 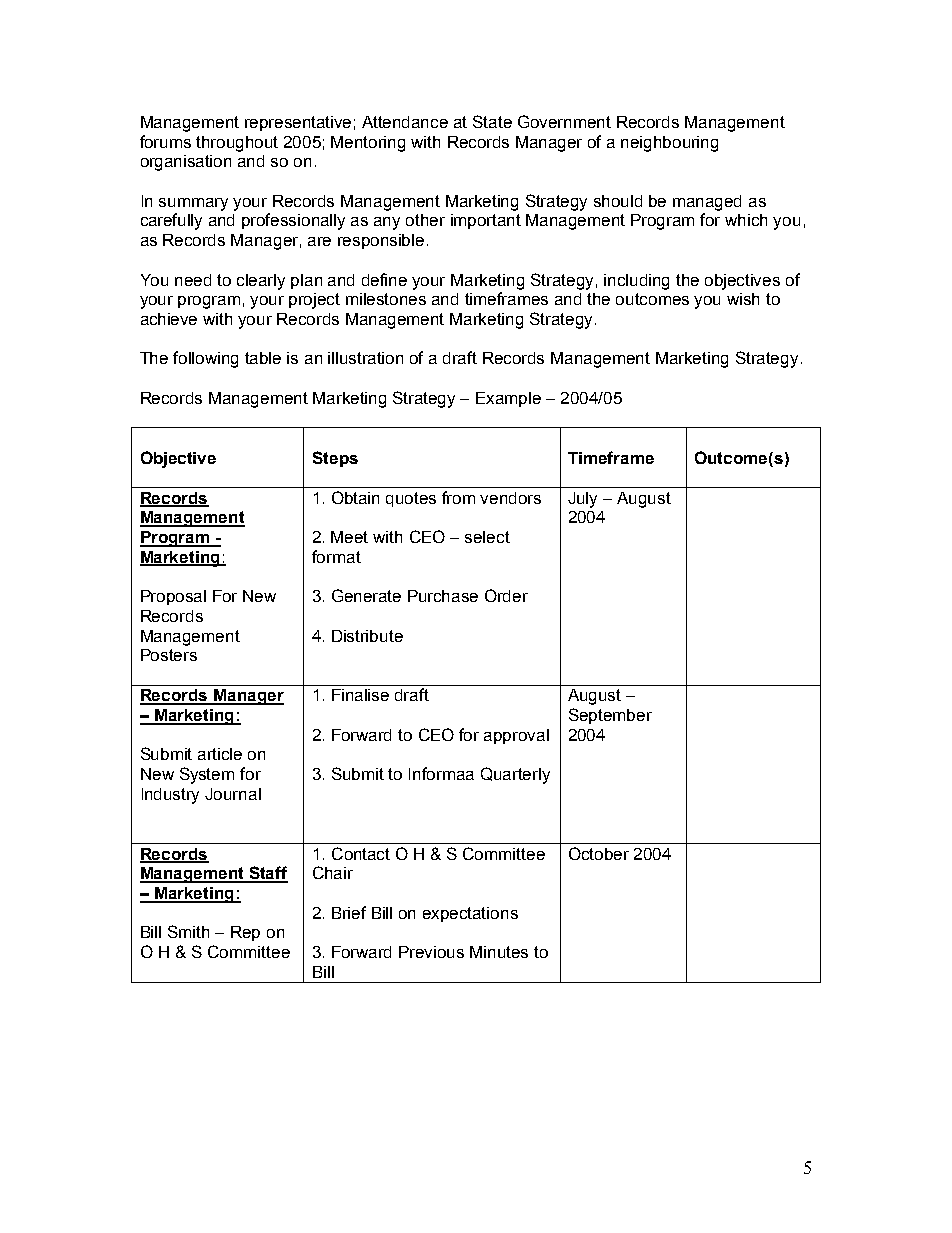 What do you see at coordinates (743, 299) in the document?
I see `wish` at bounding box center [743, 299].
